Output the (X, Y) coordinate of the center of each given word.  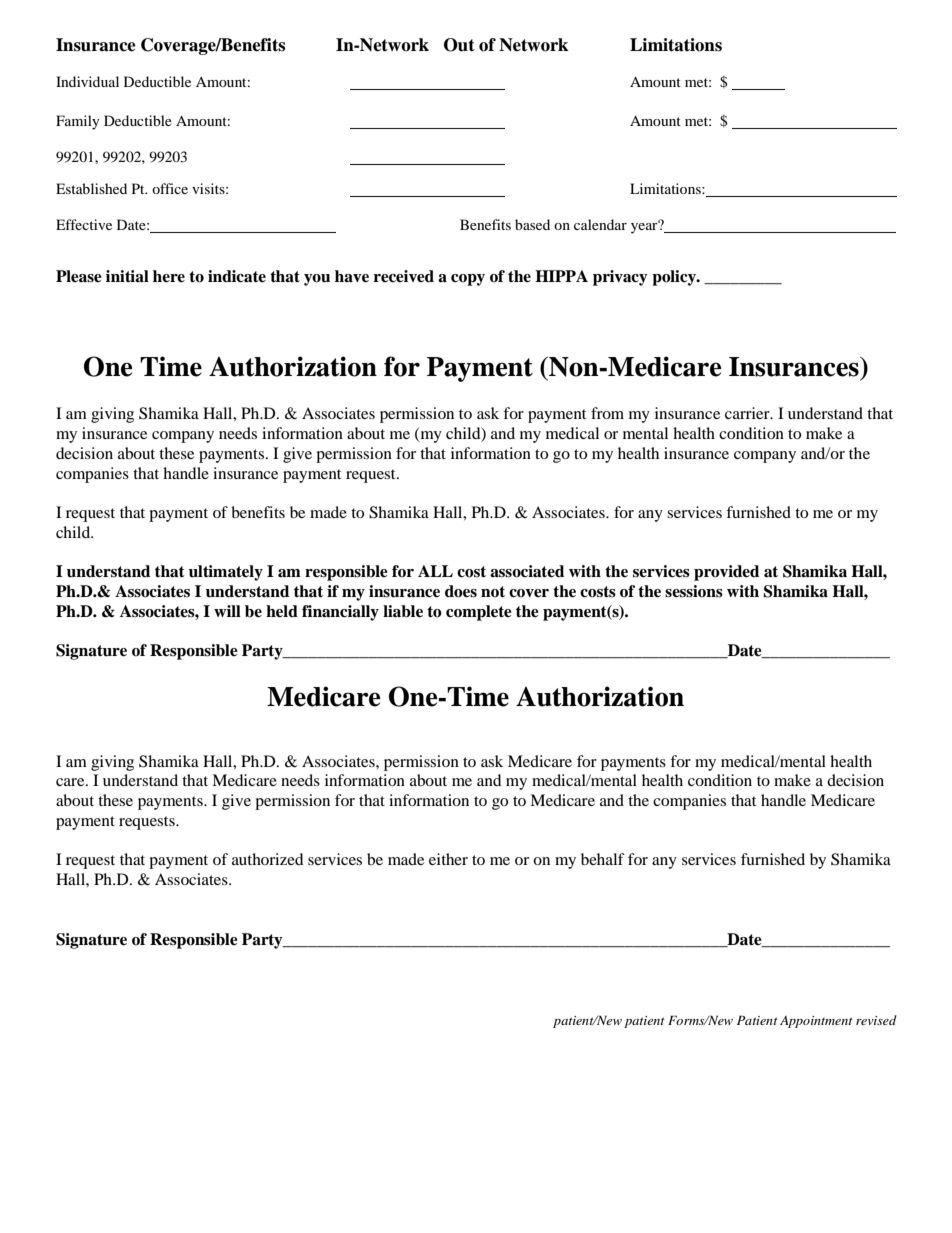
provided (726, 573)
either (448, 859)
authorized (268, 859)
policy (675, 278)
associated (527, 571)
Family (78, 122)
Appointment (816, 1022)
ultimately (226, 573)
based (532, 224)
